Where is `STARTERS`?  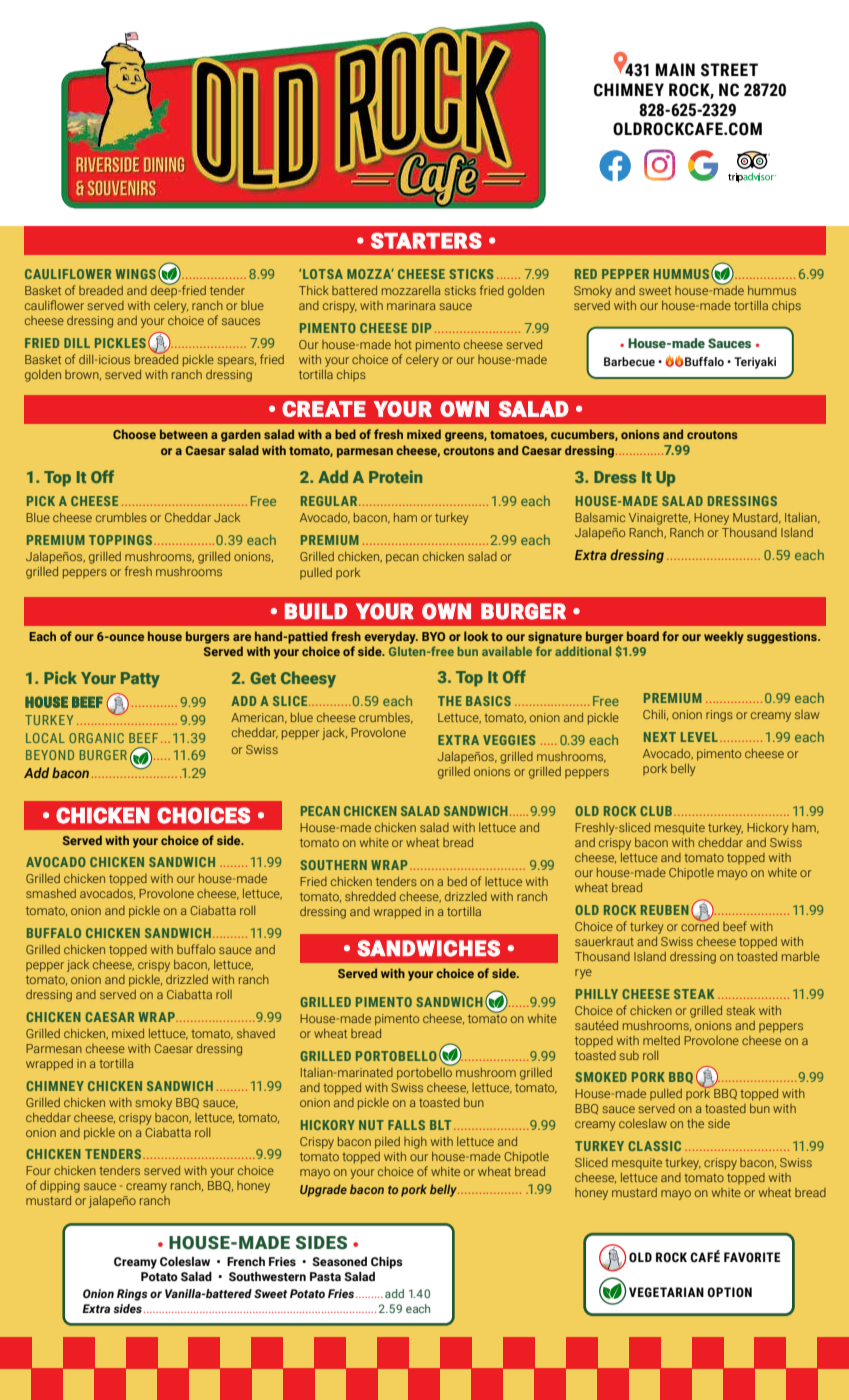 STARTERS is located at coordinates (426, 240).
